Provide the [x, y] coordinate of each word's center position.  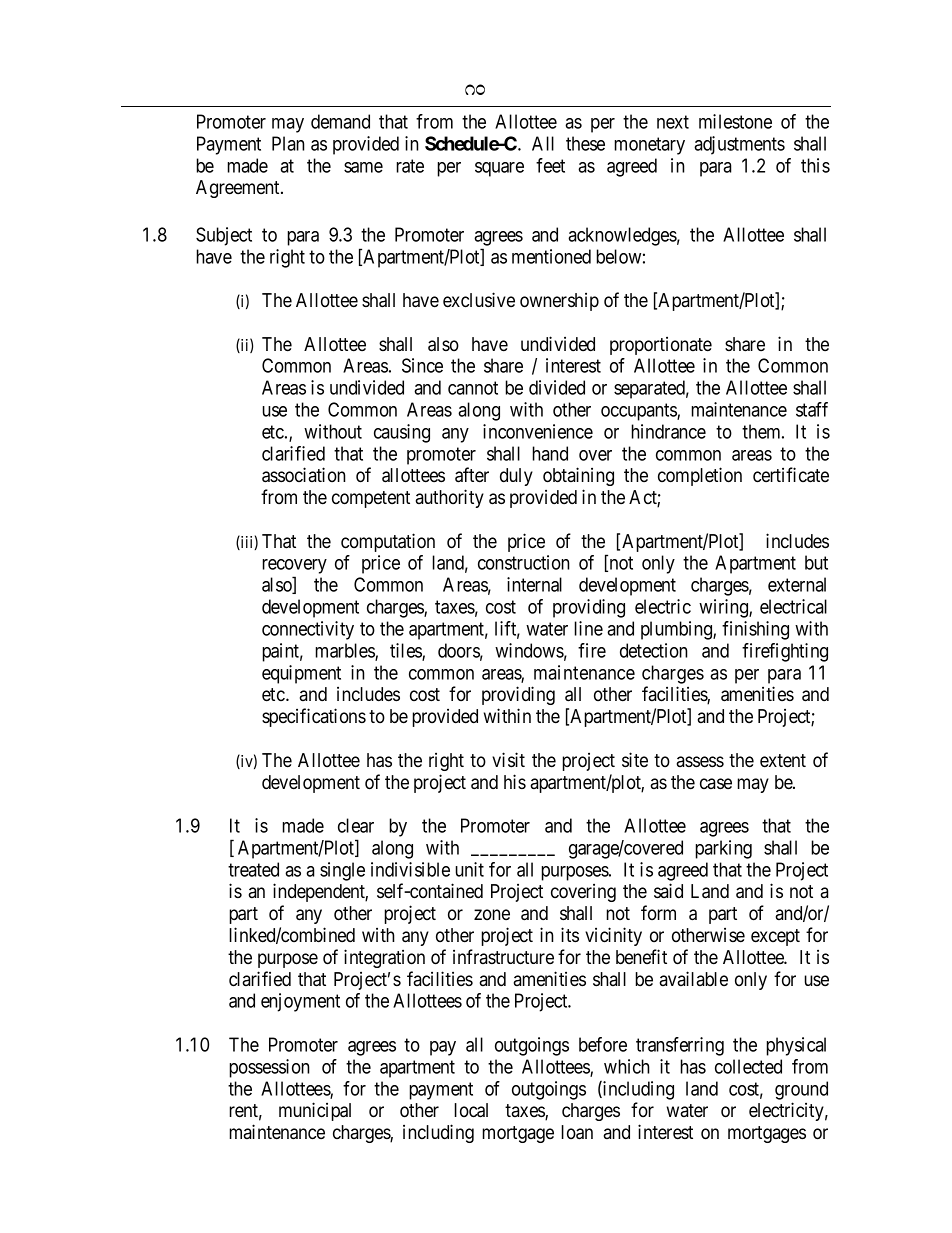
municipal [315, 1111]
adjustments [739, 145]
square [499, 169]
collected [748, 1066]
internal [534, 584]
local [471, 1110]
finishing [755, 630]
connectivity [308, 630]
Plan [288, 143]
